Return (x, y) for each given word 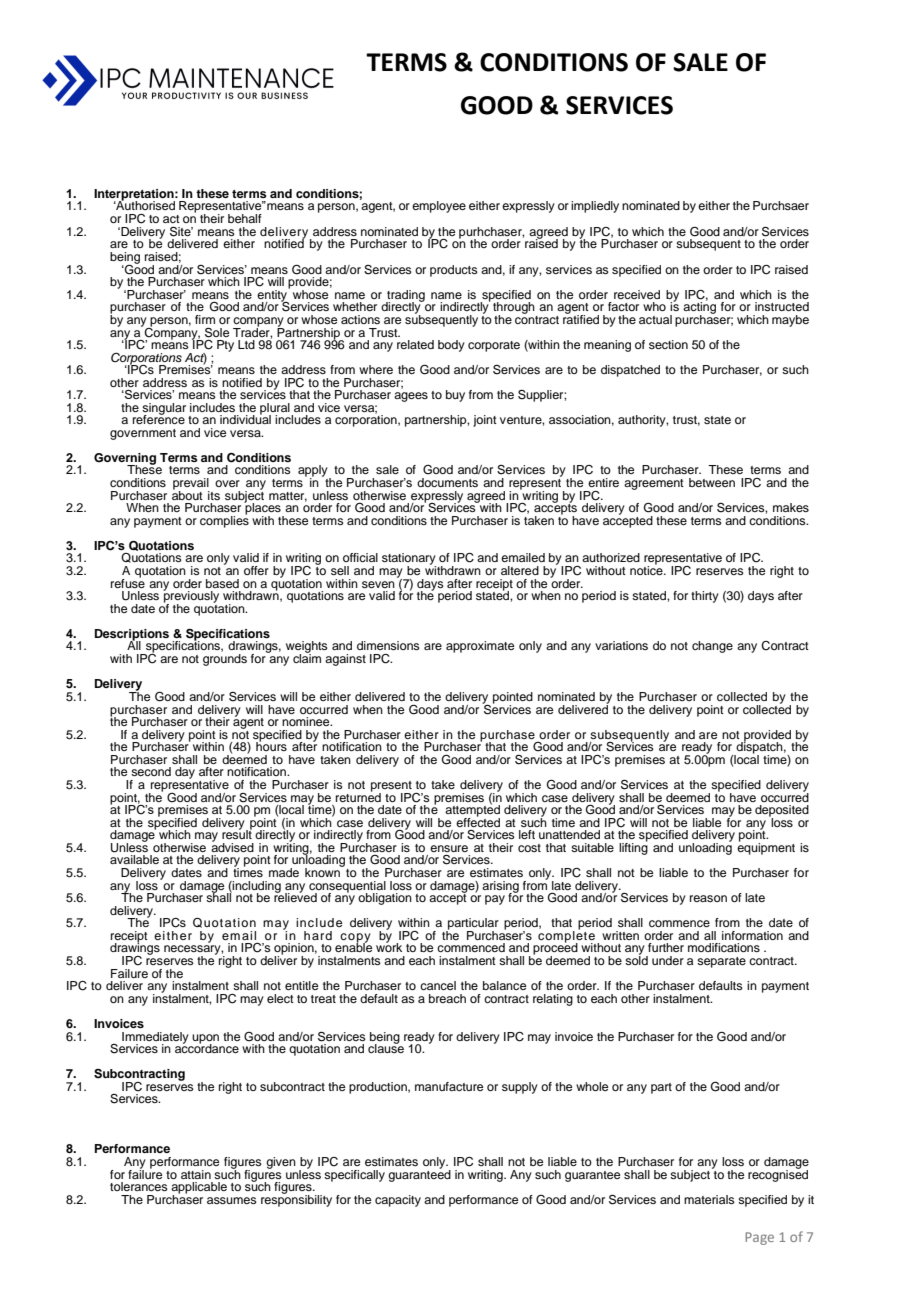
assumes (232, 1200)
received (637, 294)
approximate (480, 647)
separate (721, 962)
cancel (438, 985)
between (712, 482)
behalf (245, 218)
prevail (191, 485)
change (712, 647)
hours (271, 745)
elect (280, 998)
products (454, 271)
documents (447, 482)
